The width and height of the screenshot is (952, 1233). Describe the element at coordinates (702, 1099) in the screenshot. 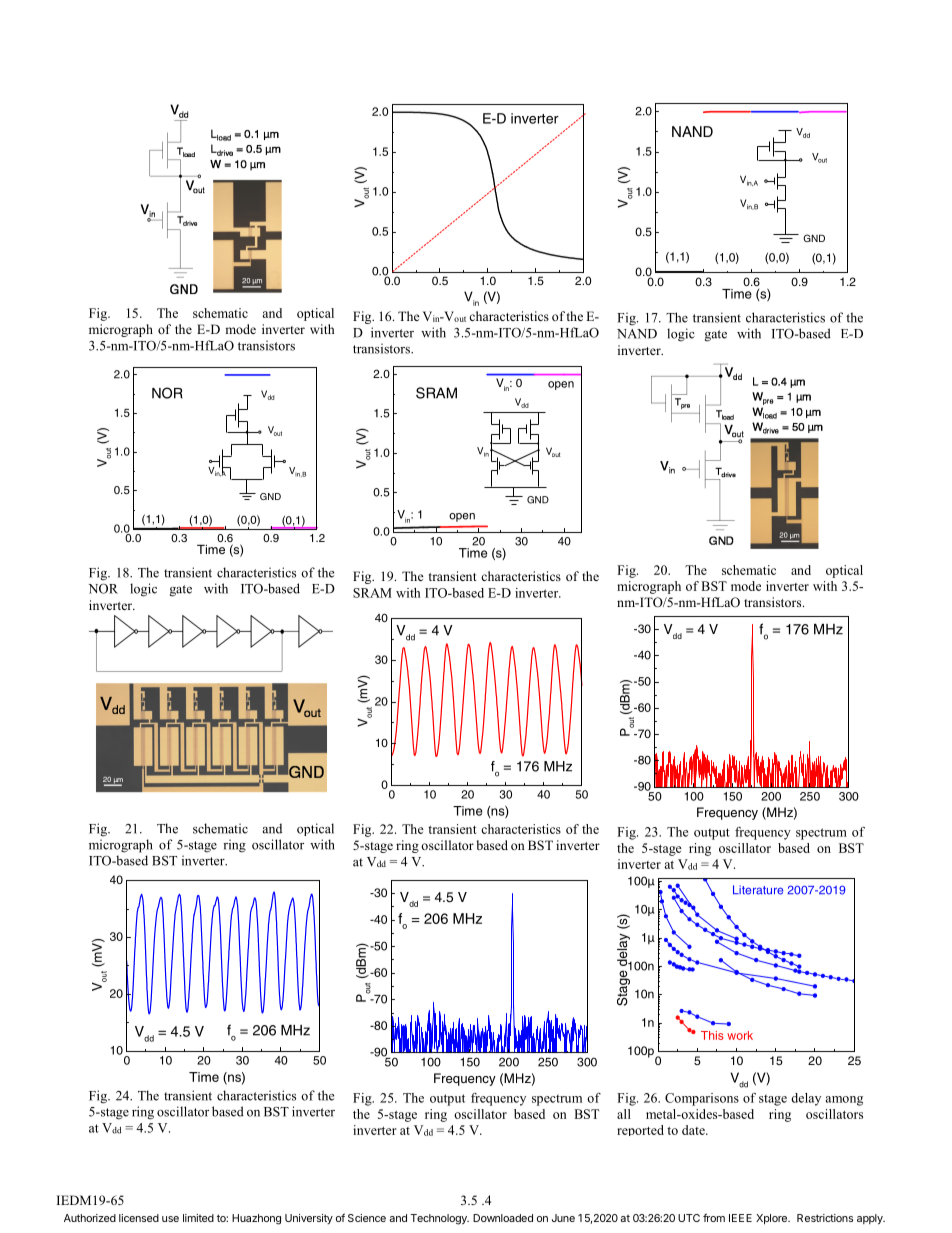

I see `Comparisons` at that location.
